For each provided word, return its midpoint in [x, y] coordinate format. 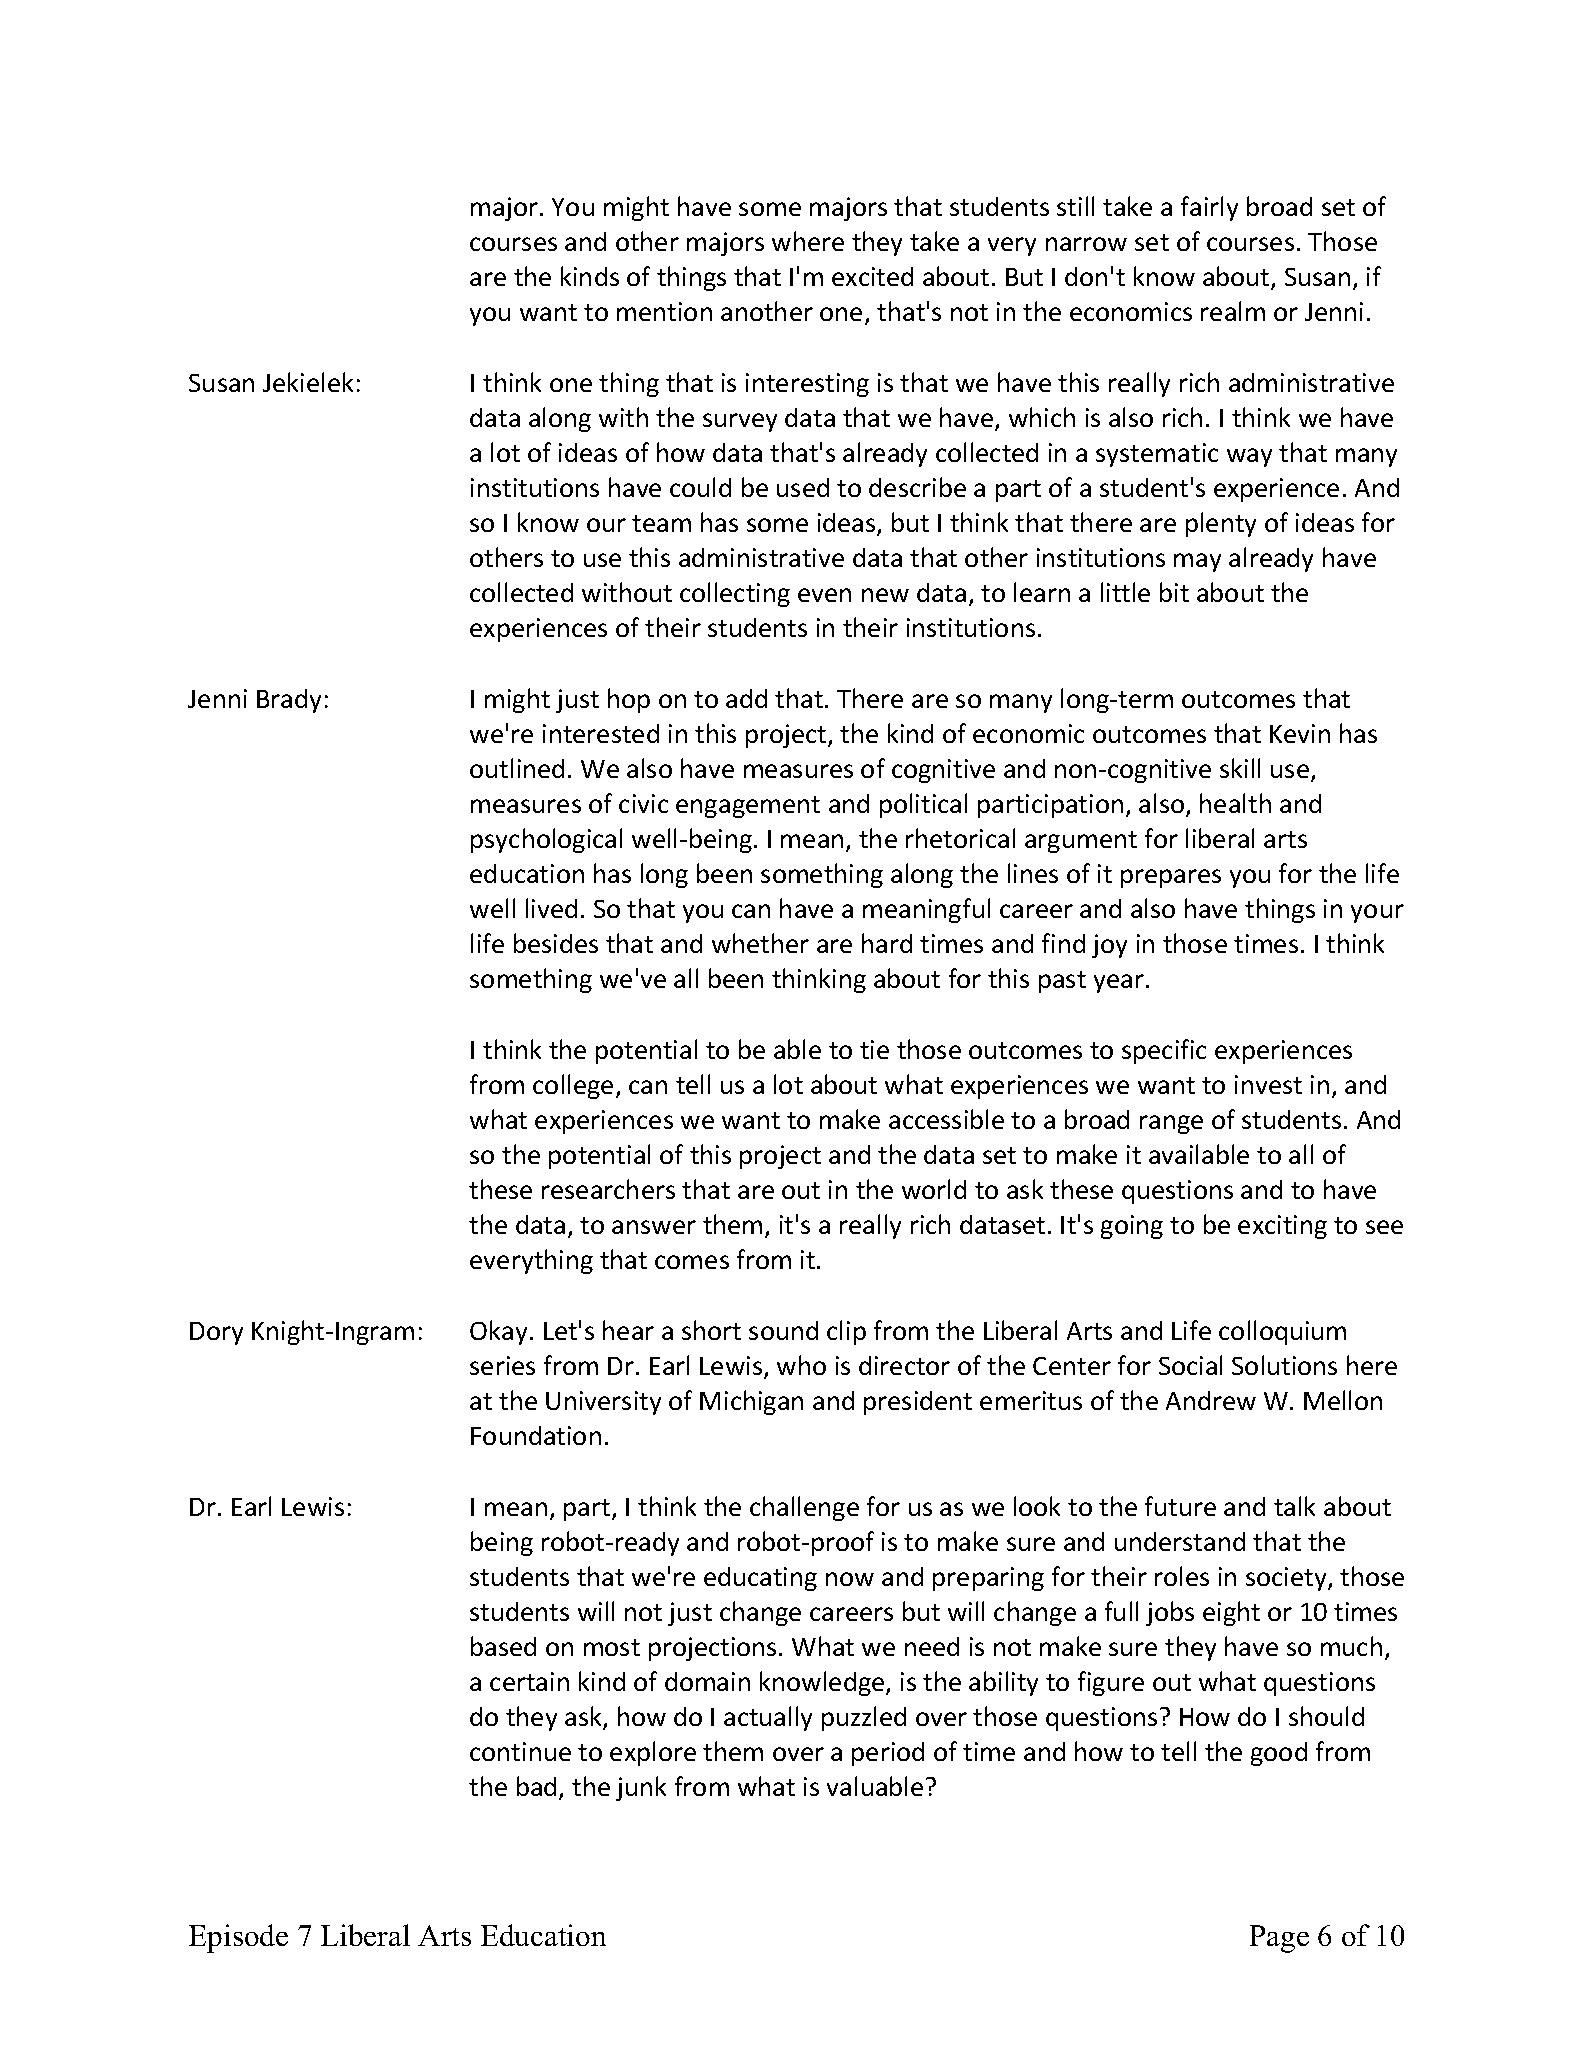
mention [664, 311]
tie [874, 1049]
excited [872, 276]
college [573, 1086]
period [888, 1754]
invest [1268, 1084]
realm [1233, 311]
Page [1279, 1939]
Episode [238, 1938]
